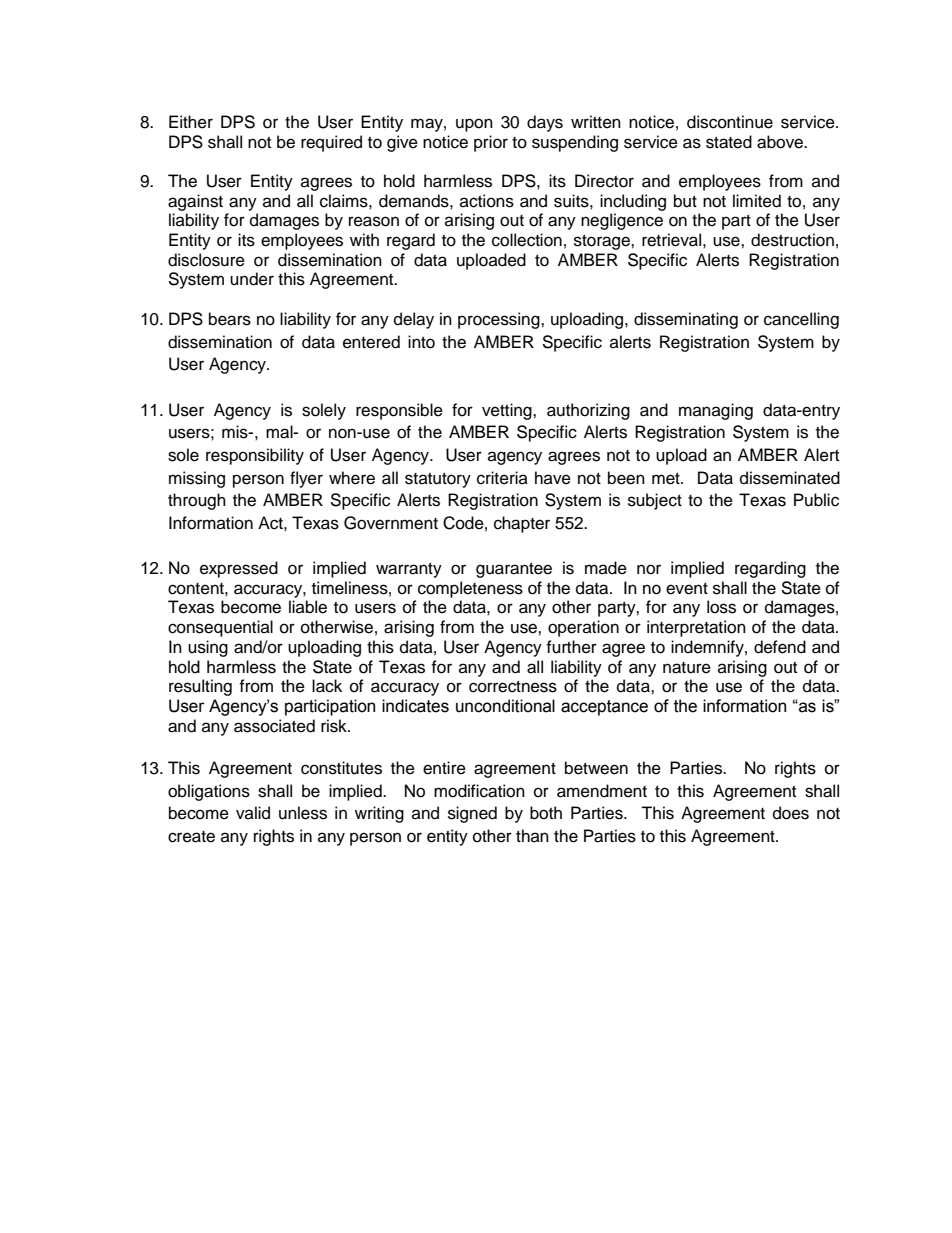  What do you see at coordinates (230, 319) in the document?
I see `bears` at bounding box center [230, 319].
